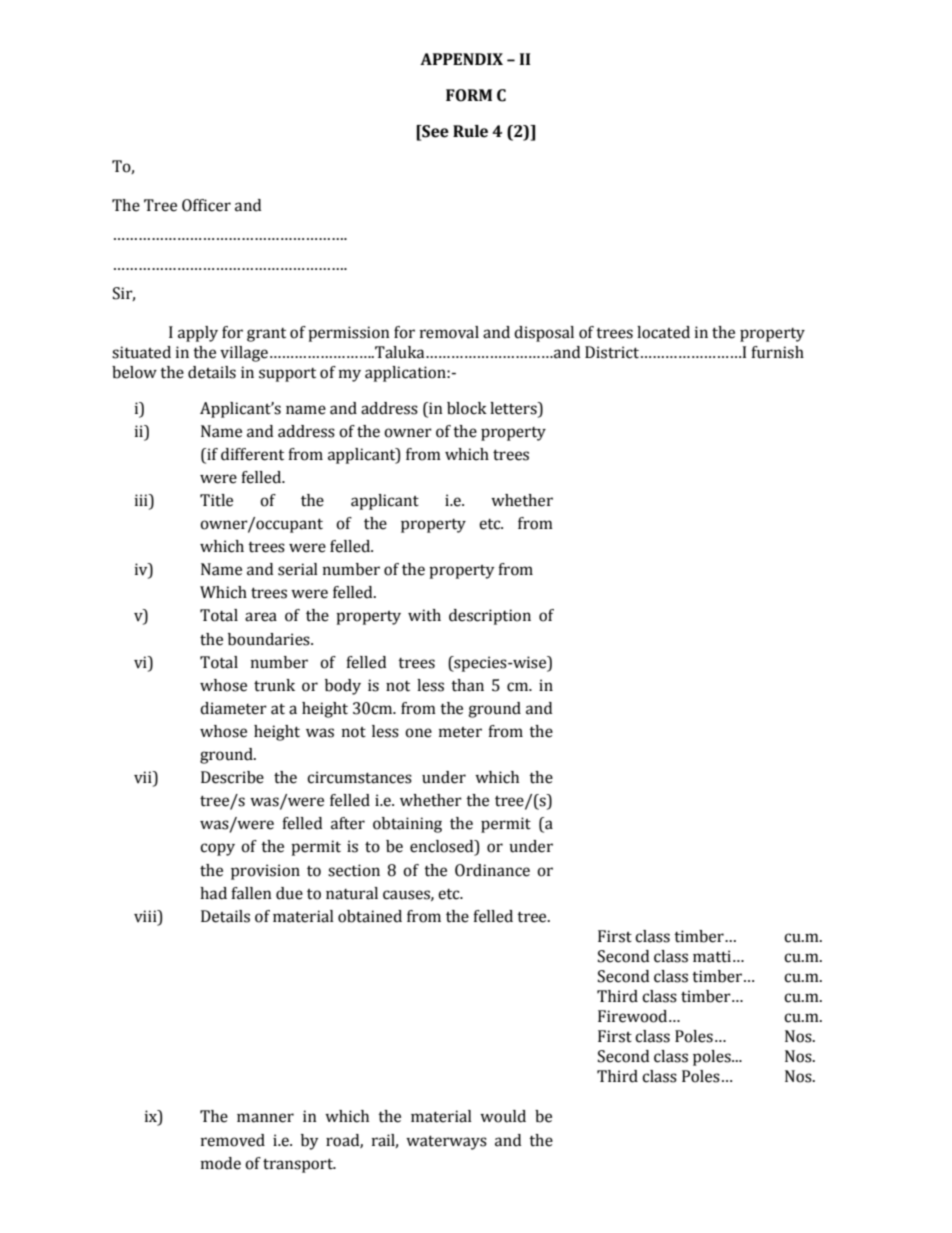  What do you see at coordinates (492, 870) in the document?
I see `Ordinance` at bounding box center [492, 870].
